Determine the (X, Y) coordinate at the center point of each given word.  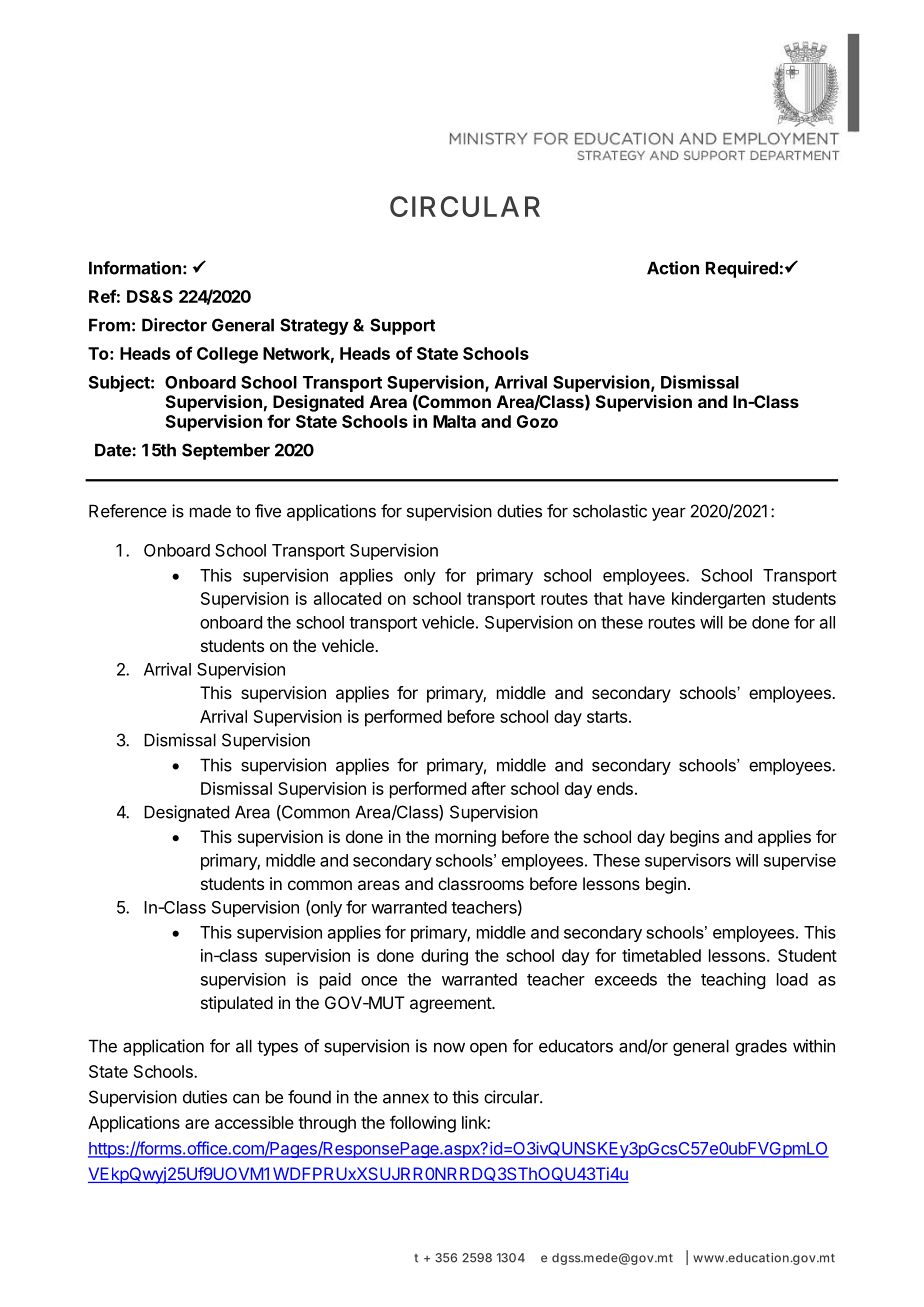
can (246, 1098)
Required (742, 269)
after (489, 788)
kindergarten (718, 600)
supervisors (688, 861)
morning (465, 838)
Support (402, 326)
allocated (347, 598)
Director (174, 325)
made (210, 511)
